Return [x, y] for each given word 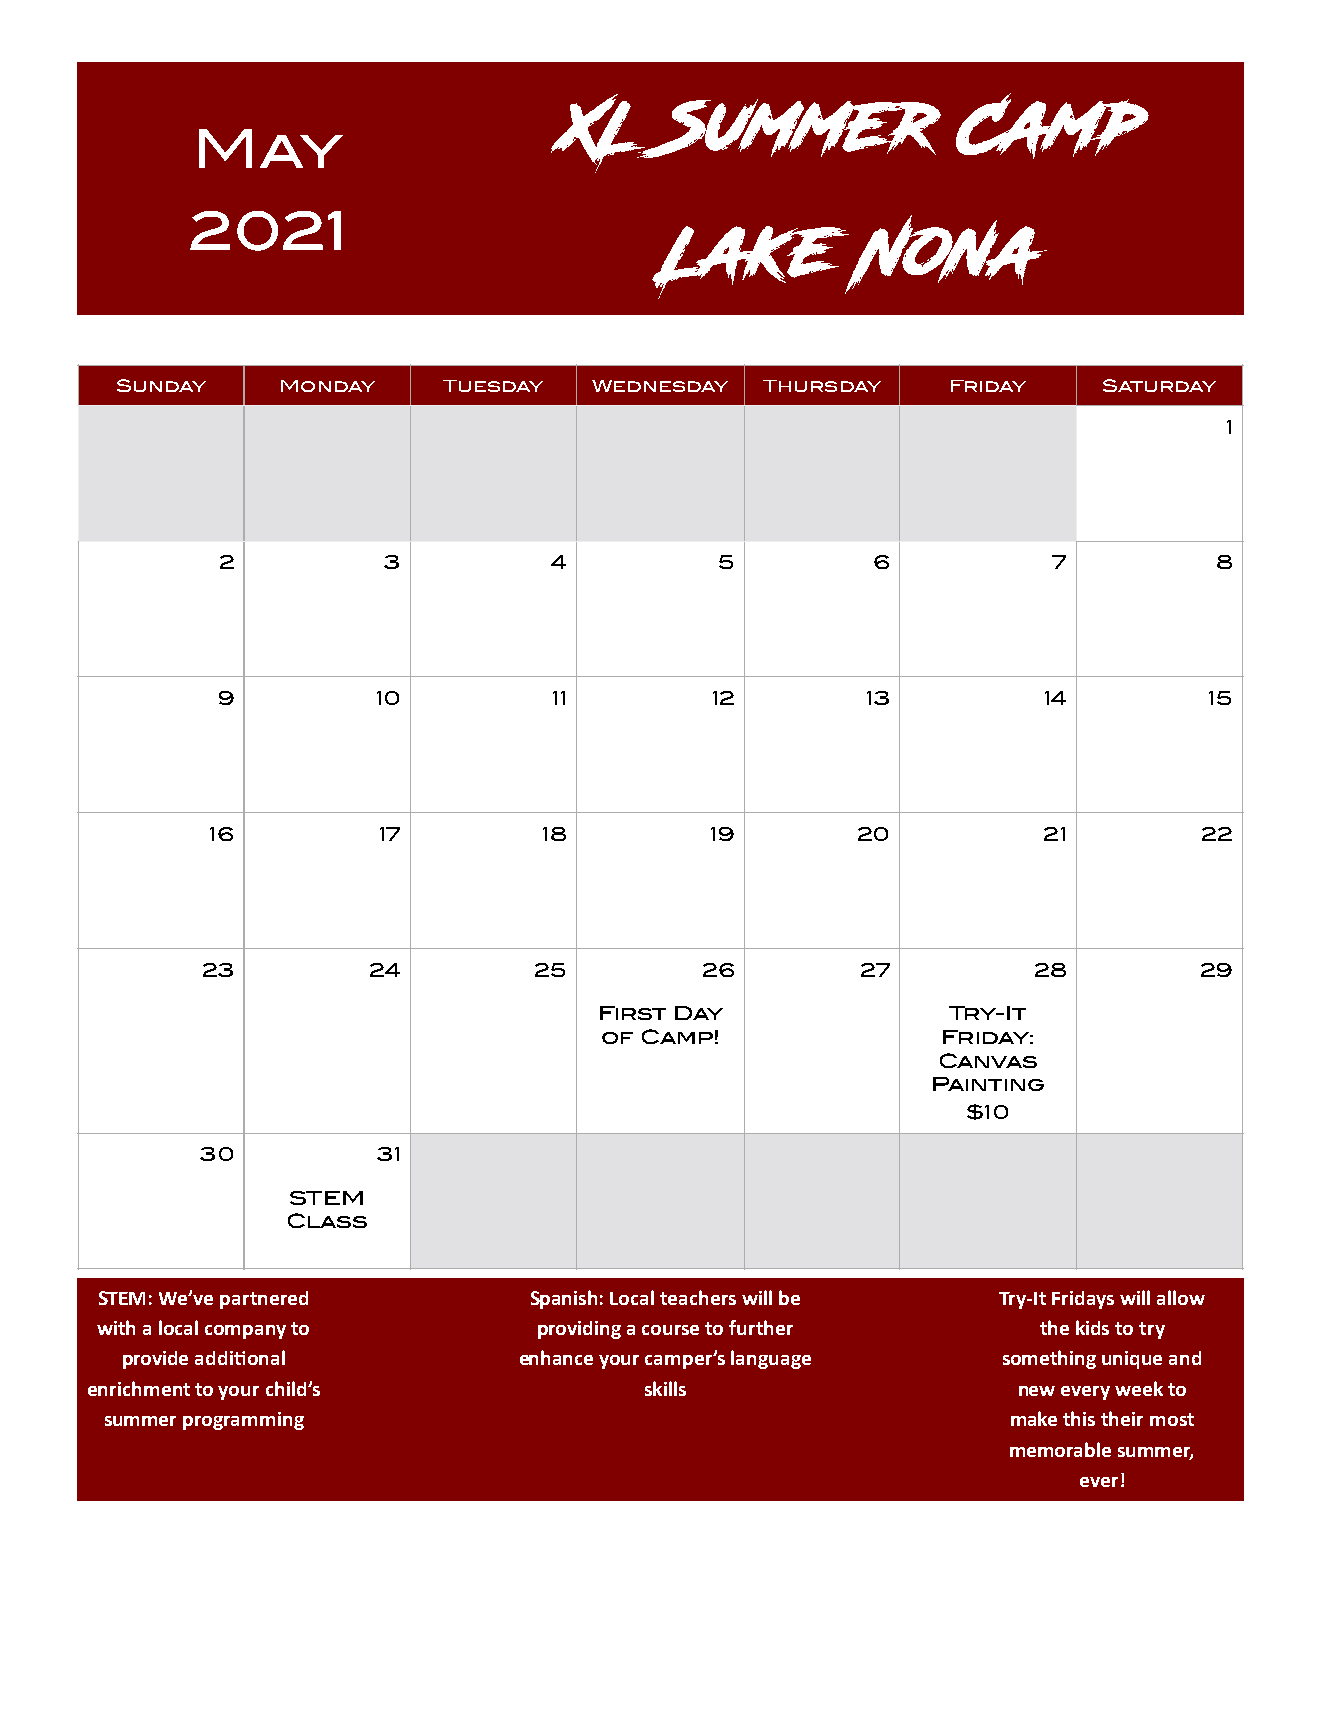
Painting [988, 1084]
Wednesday [660, 386]
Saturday [1159, 385]
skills [665, 1388]
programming [243, 1421]
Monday [328, 386]
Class [327, 1220]
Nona [944, 254]
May [271, 148]
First [633, 1013]
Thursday [822, 386]
